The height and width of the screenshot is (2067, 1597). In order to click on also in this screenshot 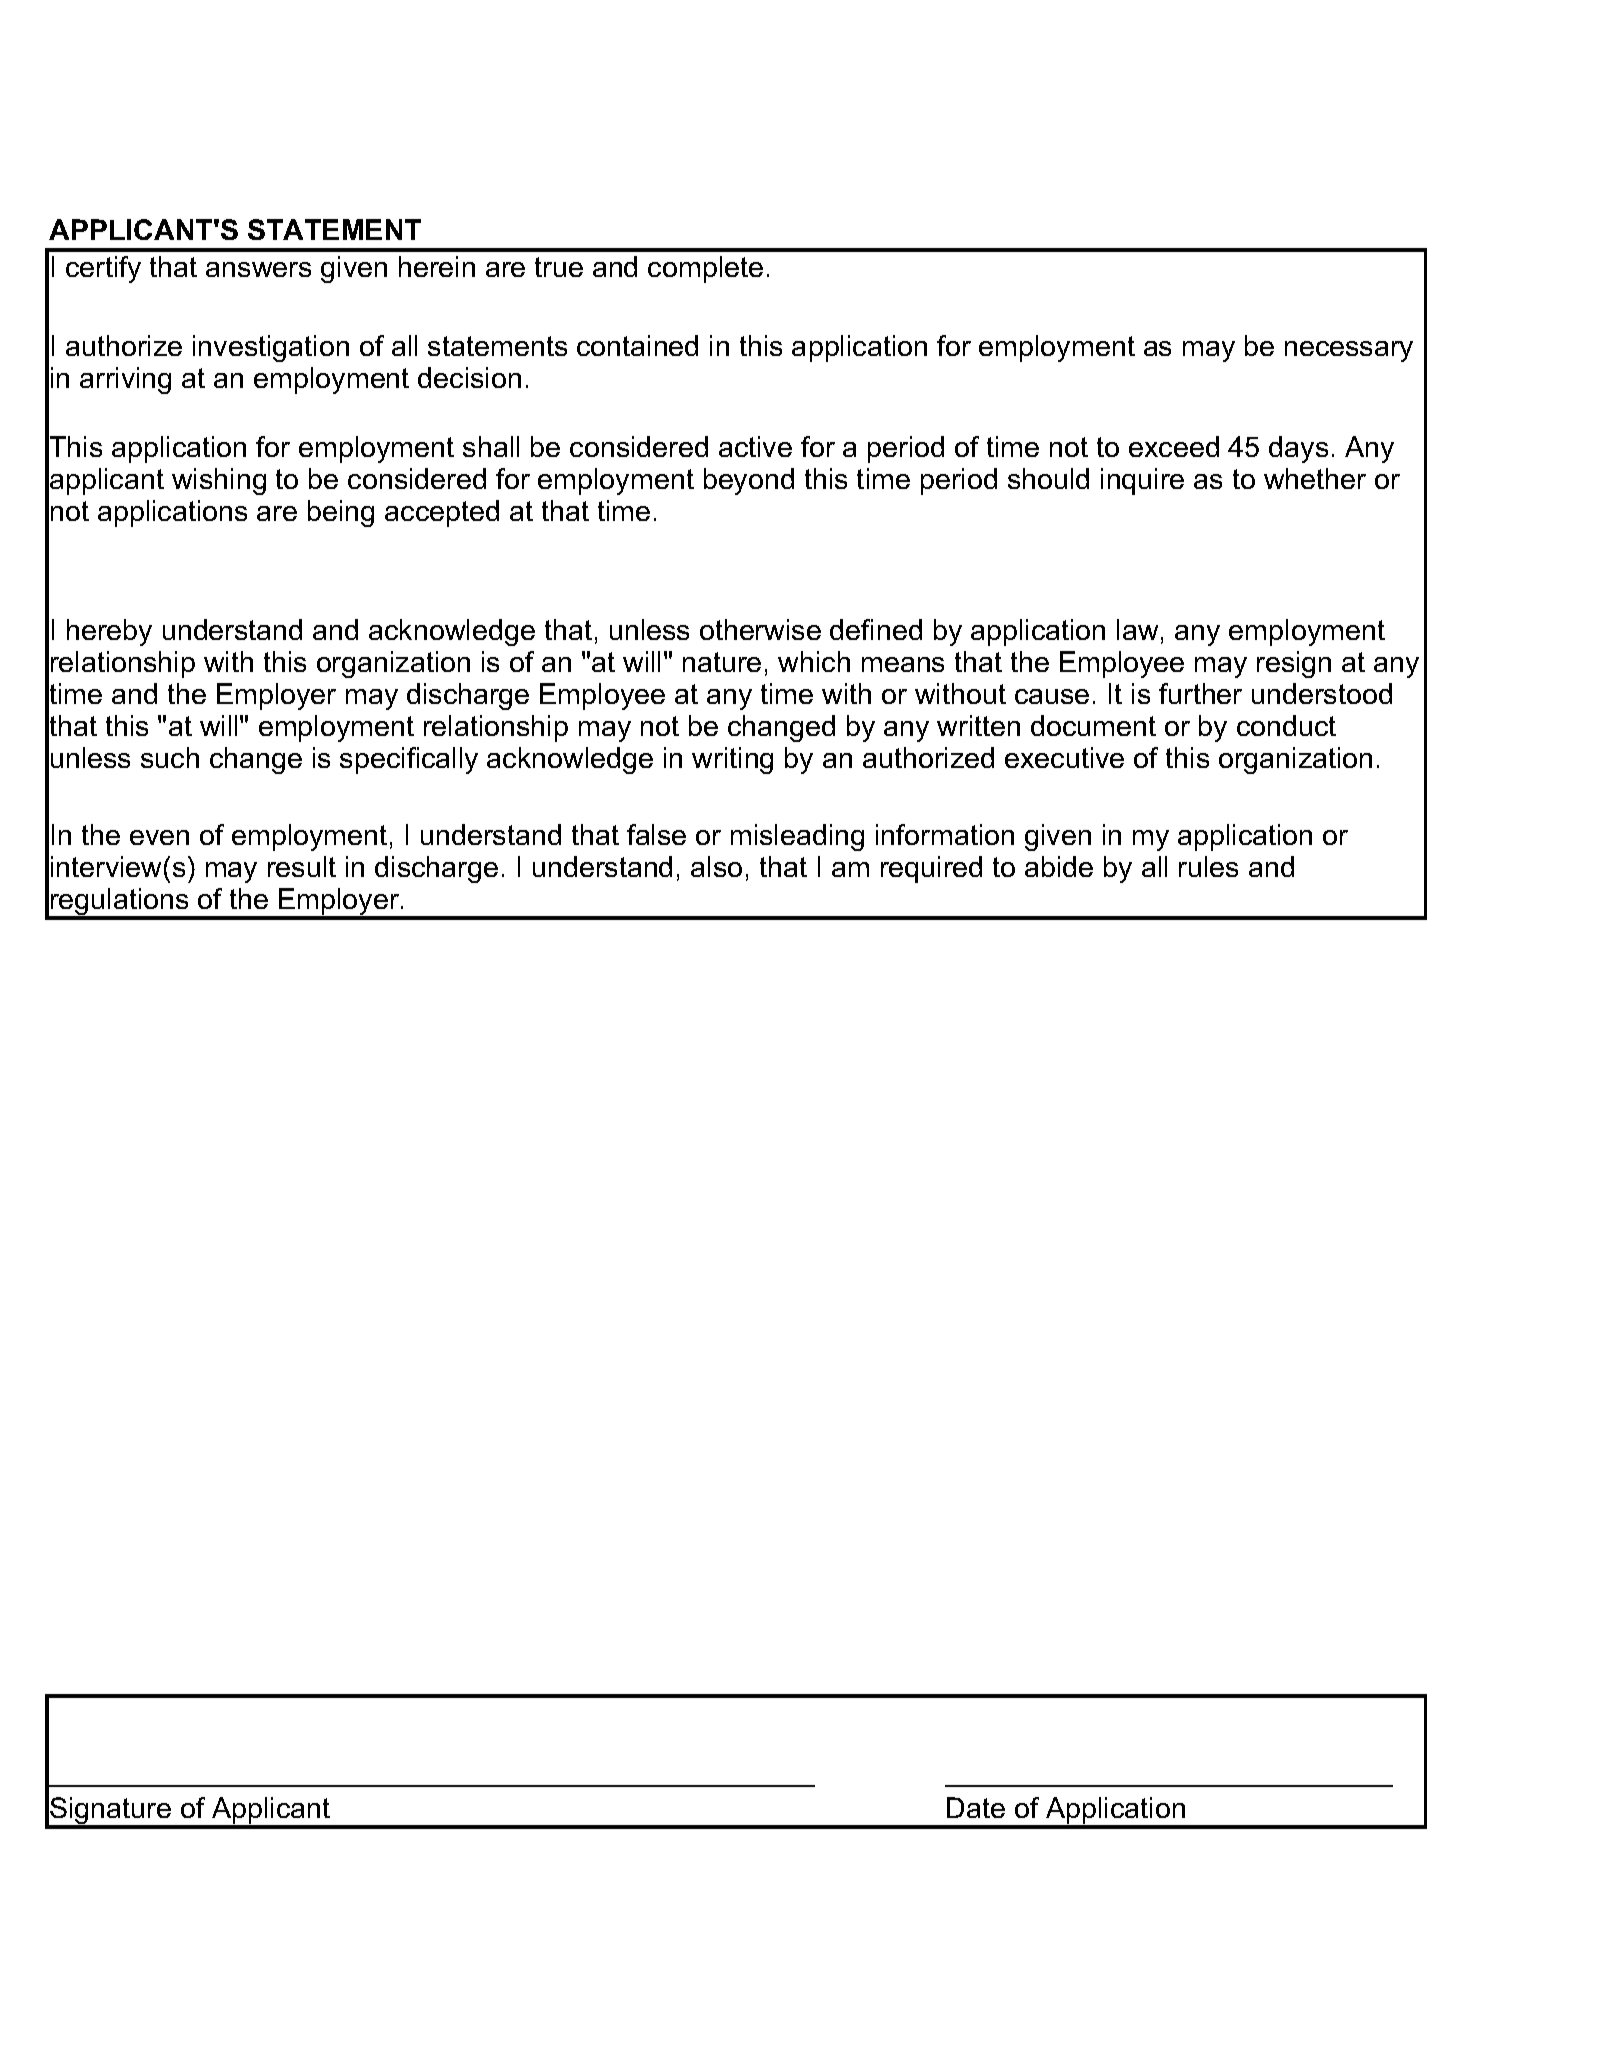, I will do `click(716, 866)`.
